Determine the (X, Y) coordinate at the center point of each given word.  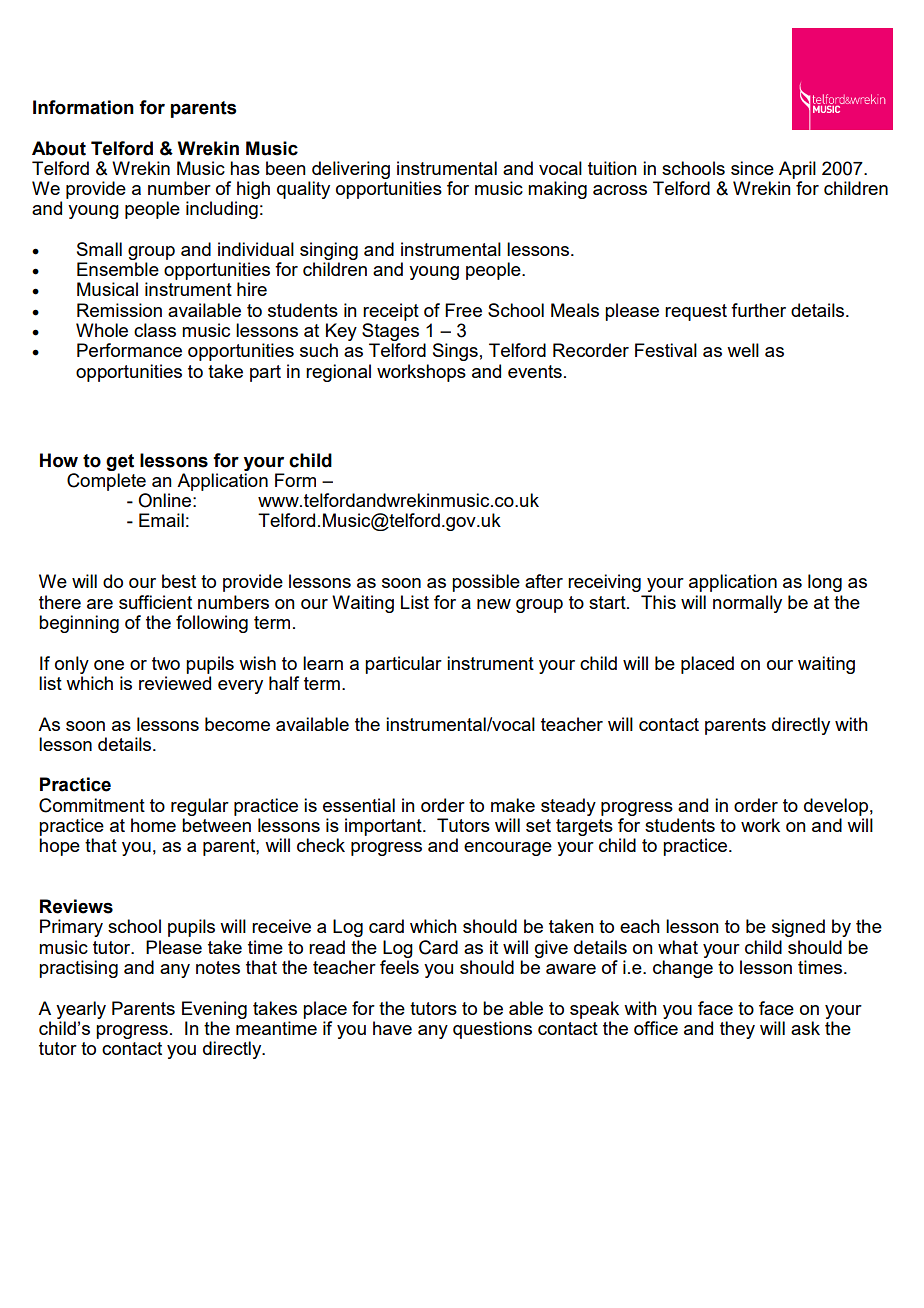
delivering (351, 170)
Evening (214, 1010)
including (222, 210)
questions (492, 1030)
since (752, 168)
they (737, 1030)
